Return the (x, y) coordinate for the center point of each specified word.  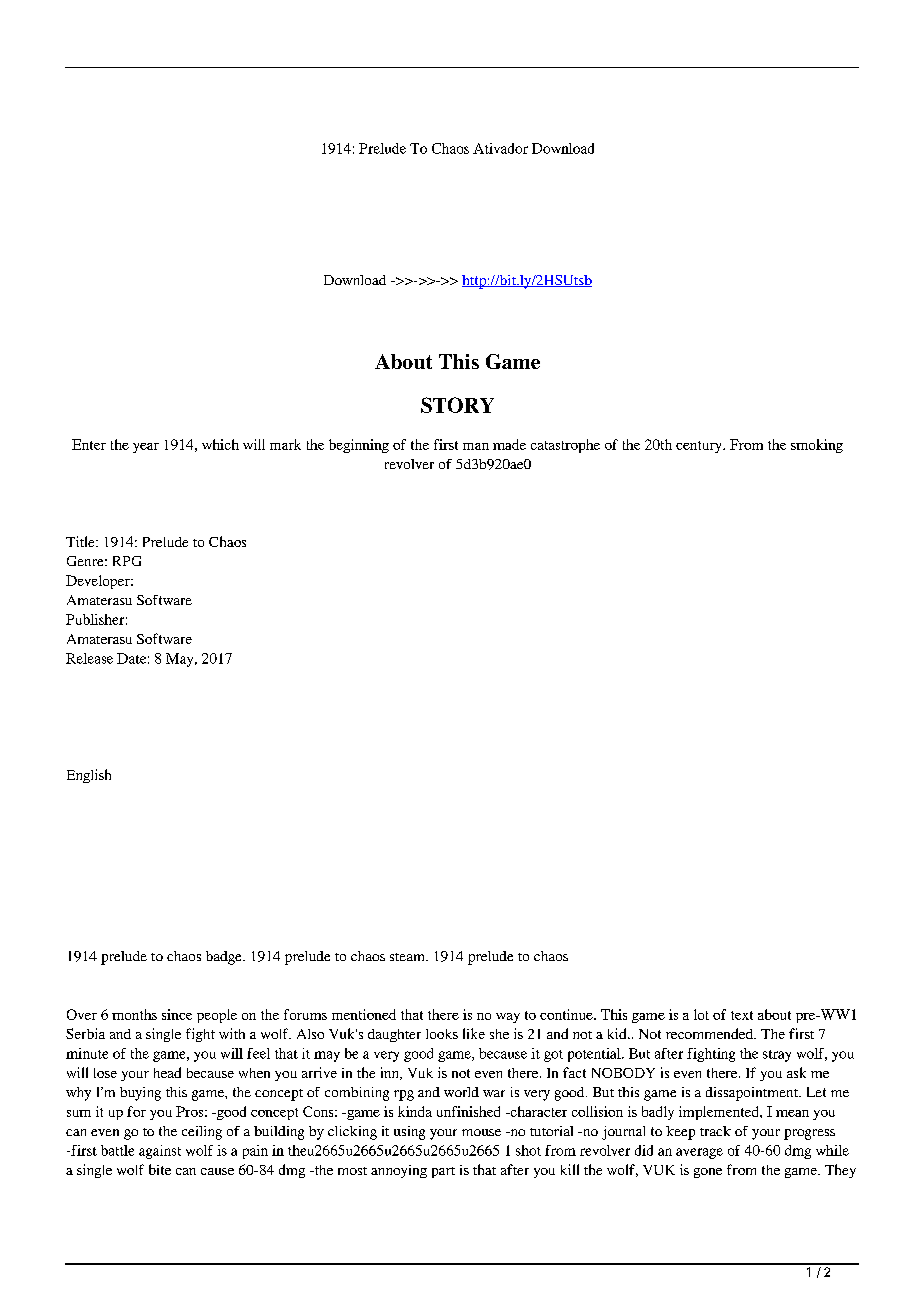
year (146, 448)
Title (81, 541)
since (177, 1014)
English (89, 776)
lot (701, 1014)
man (476, 446)
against (160, 1152)
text (742, 1015)
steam (408, 957)
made (509, 444)
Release (89, 658)
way (508, 1018)
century (700, 447)
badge (225, 958)
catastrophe (565, 446)
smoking (817, 446)
